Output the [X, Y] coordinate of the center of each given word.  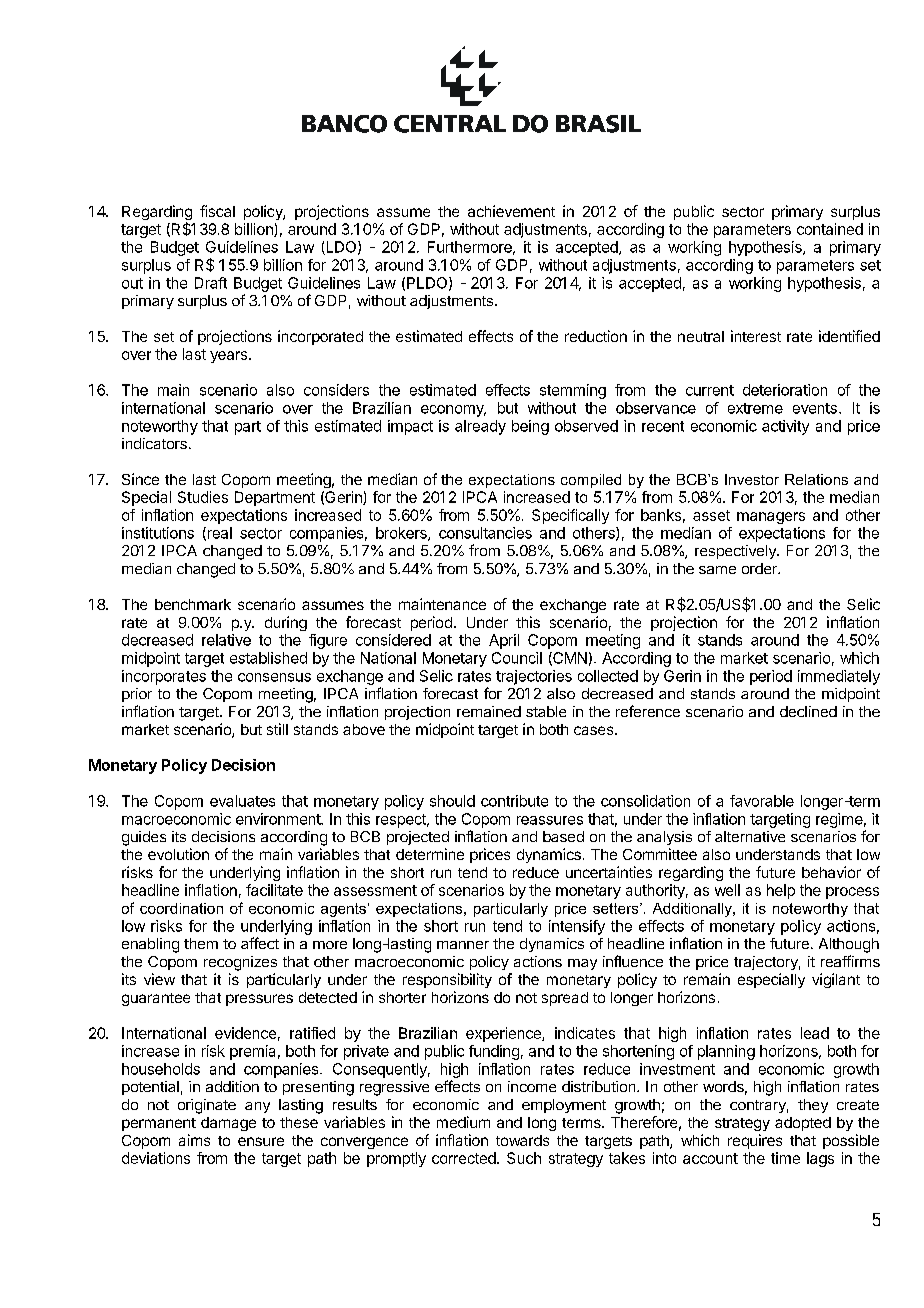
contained [830, 229]
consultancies [485, 533]
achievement [511, 211]
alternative [750, 836]
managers [771, 518]
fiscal [217, 211]
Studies [203, 497]
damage [228, 1124]
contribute [514, 801]
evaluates [242, 801]
